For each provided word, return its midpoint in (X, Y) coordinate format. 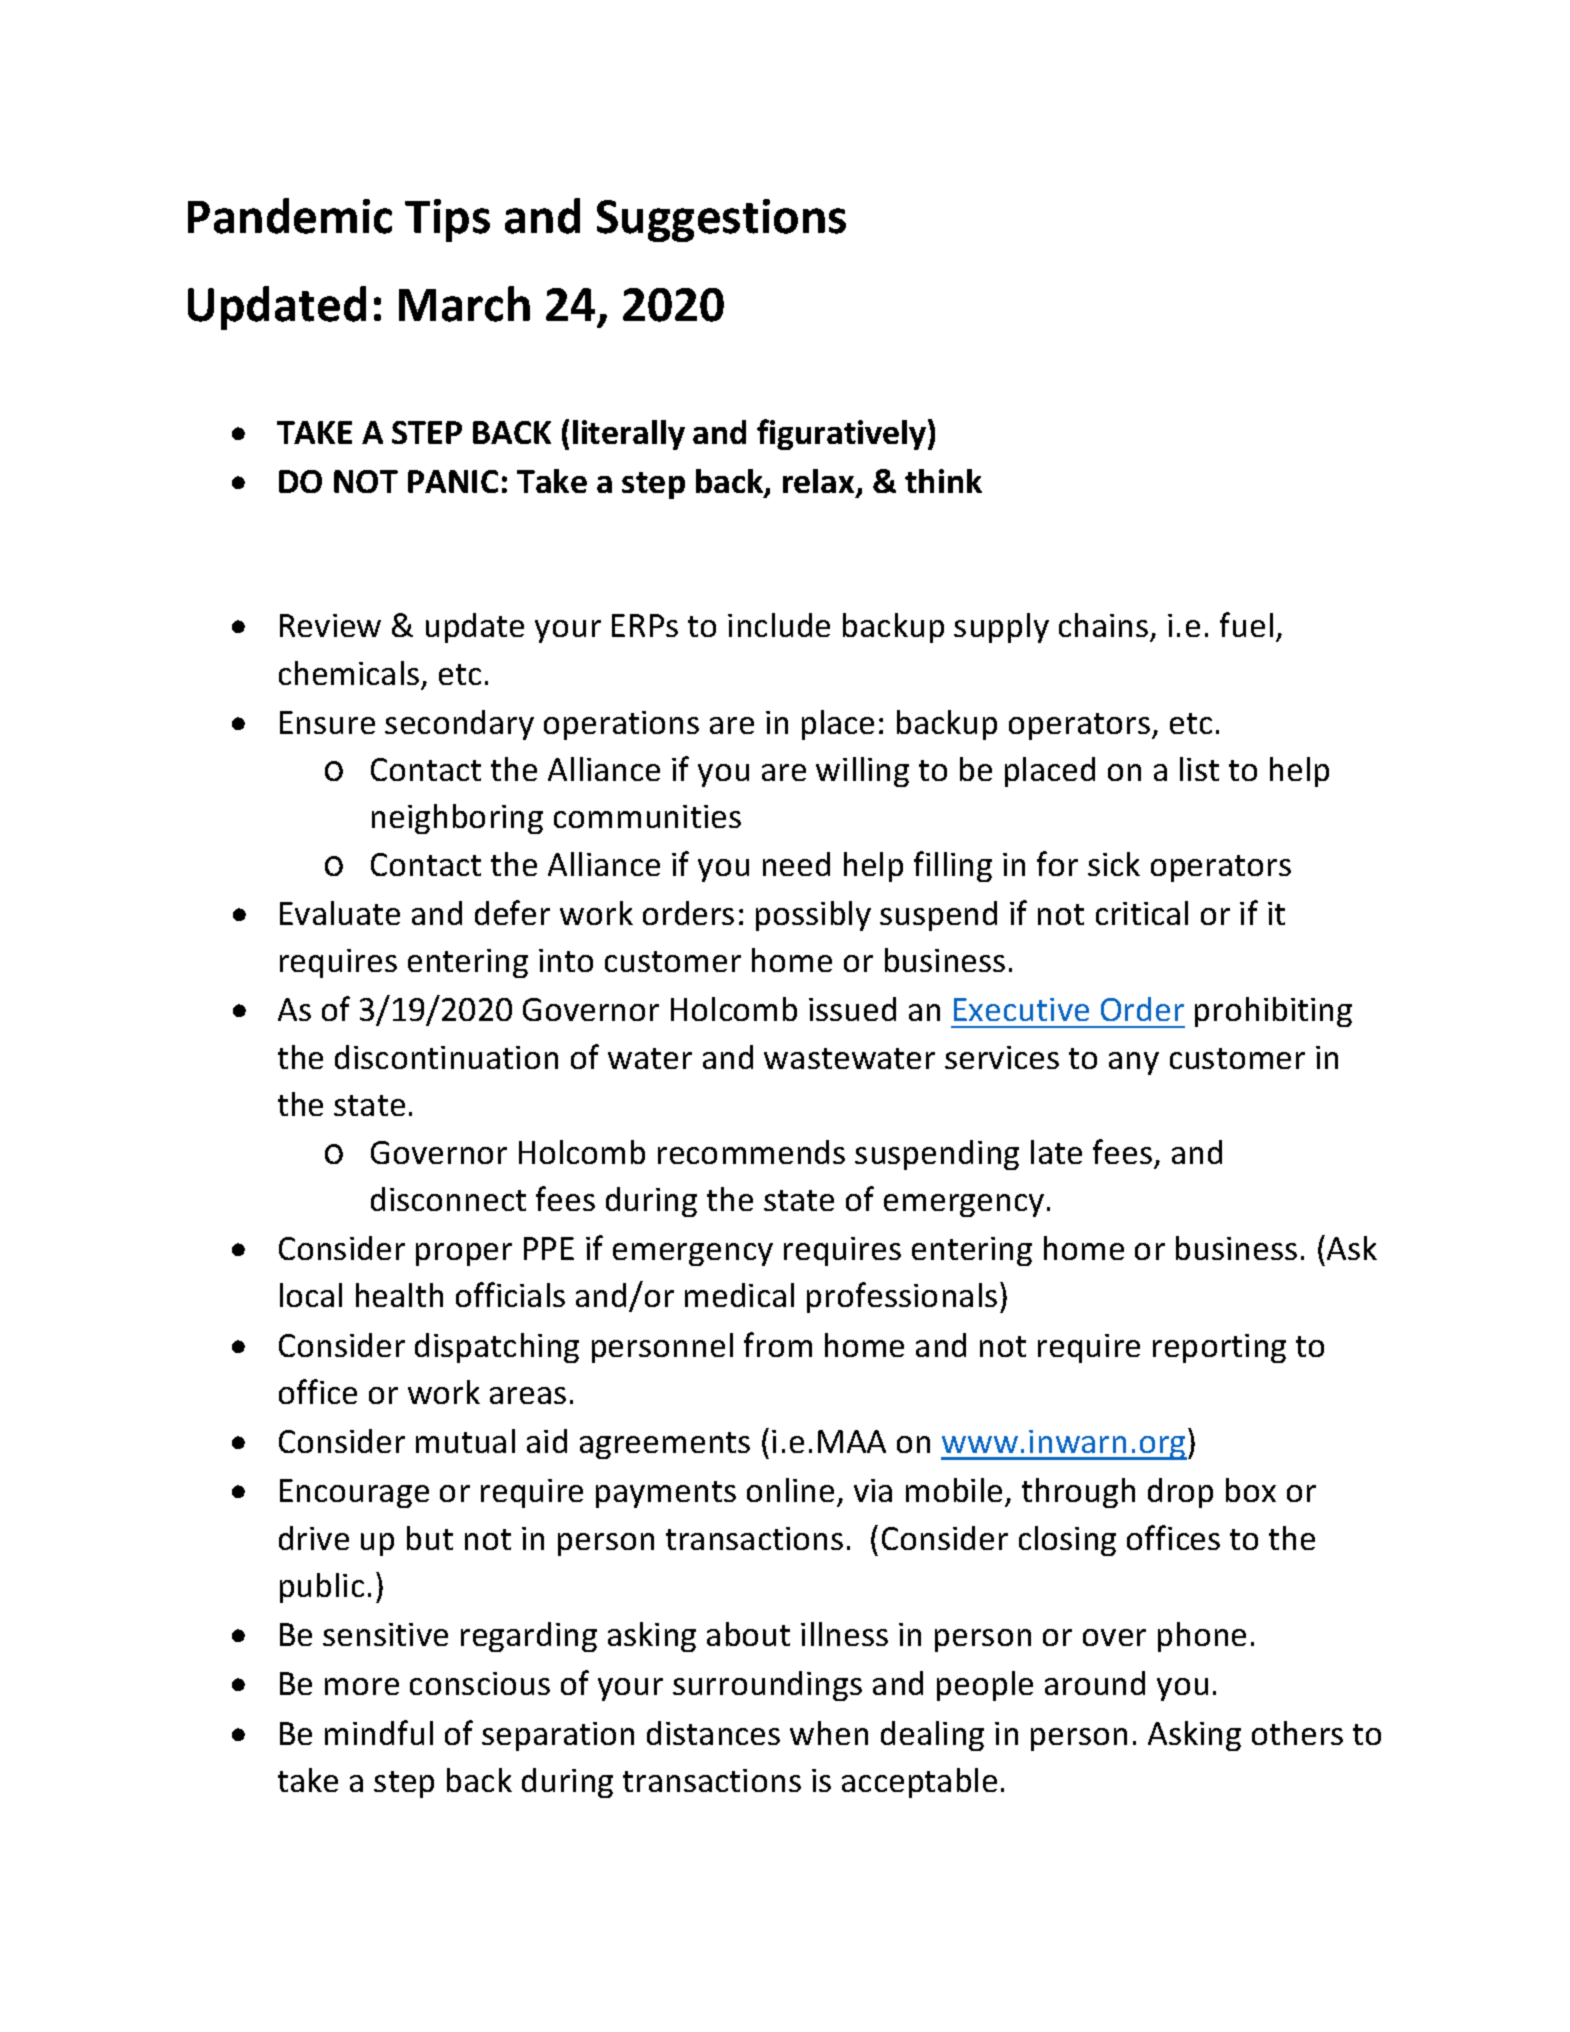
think (943, 481)
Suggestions (721, 220)
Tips (447, 220)
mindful (379, 1732)
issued (852, 1009)
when (829, 1733)
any (1134, 1063)
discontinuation (446, 1057)
